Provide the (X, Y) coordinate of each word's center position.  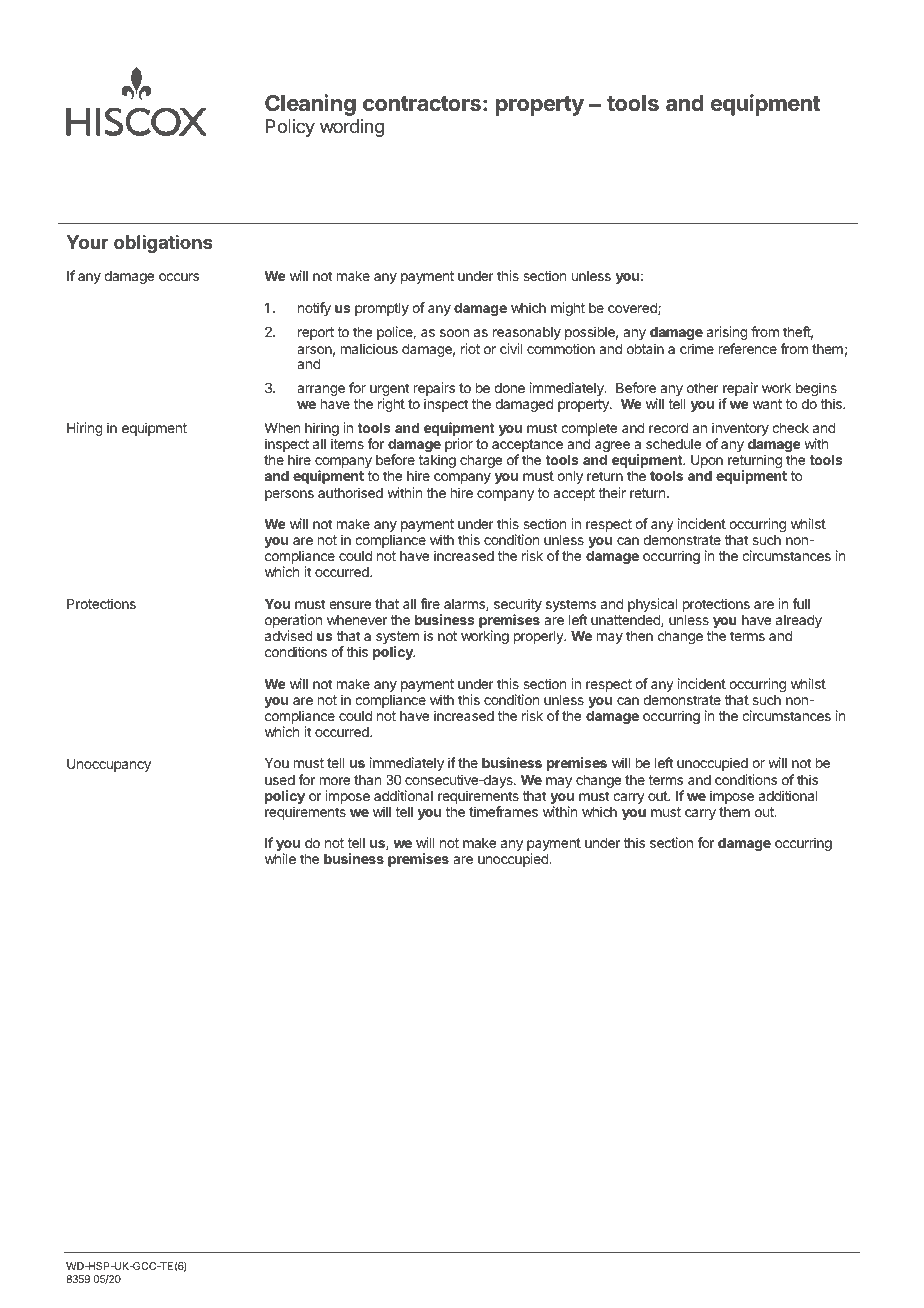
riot (470, 348)
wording (352, 128)
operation (293, 622)
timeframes (503, 811)
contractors (422, 104)
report (316, 333)
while (280, 858)
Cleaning (310, 105)
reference (748, 348)
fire (430, 603)
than (367, 780)
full (801, 603)
